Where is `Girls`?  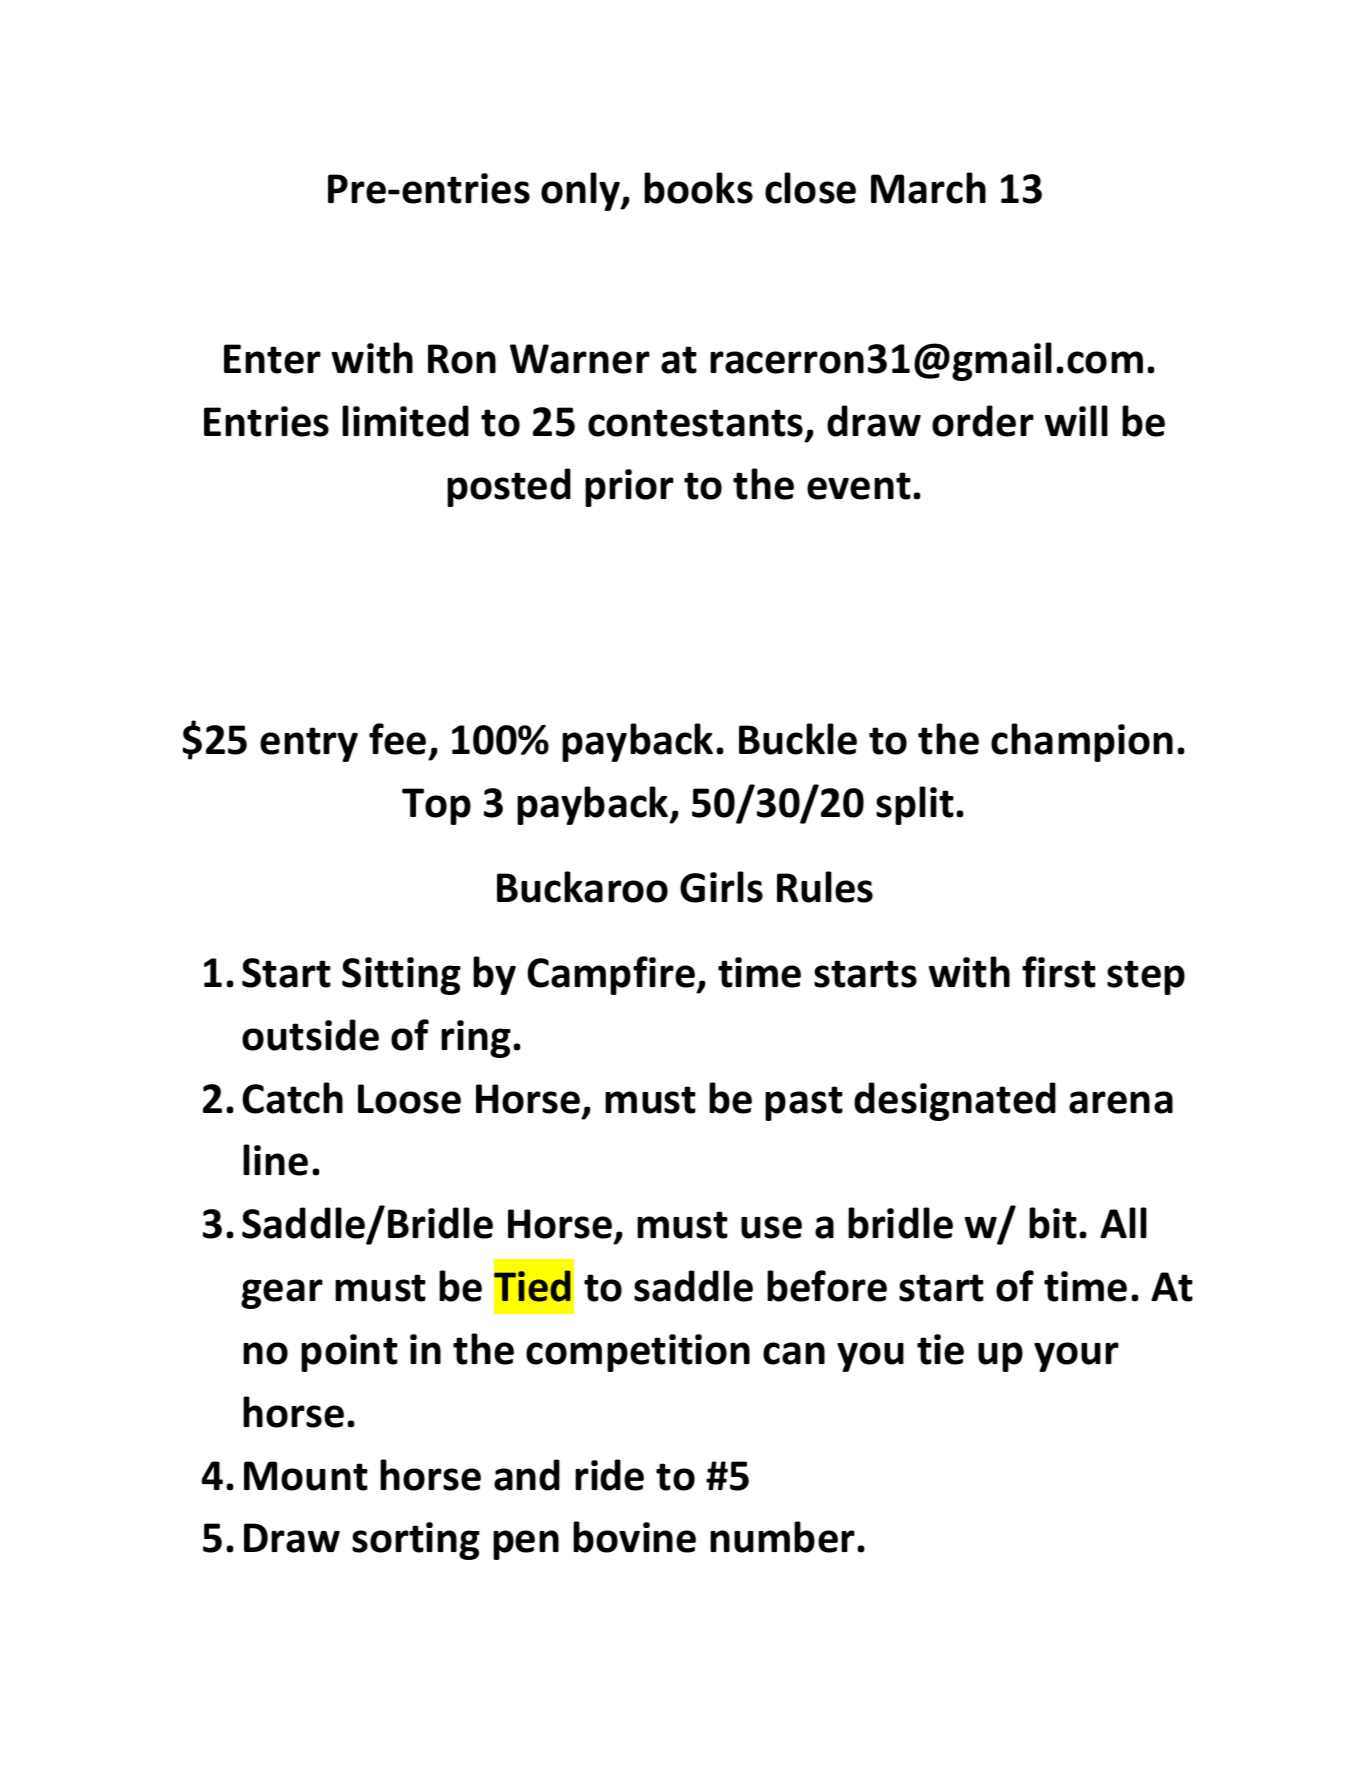
Girls is located at coordinates (721, 887).
